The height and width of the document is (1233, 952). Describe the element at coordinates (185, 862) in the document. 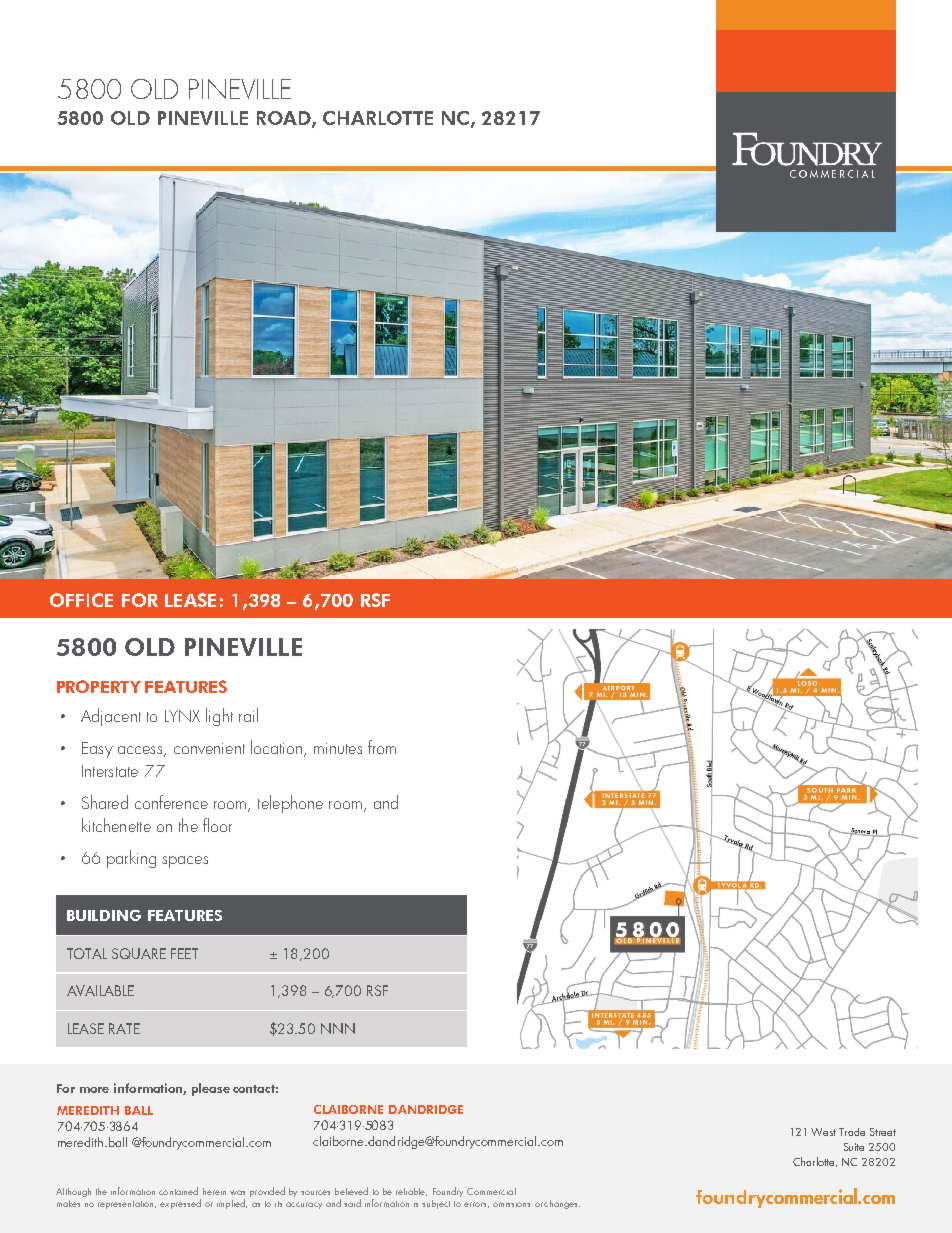

I see `spaces` at that location.
